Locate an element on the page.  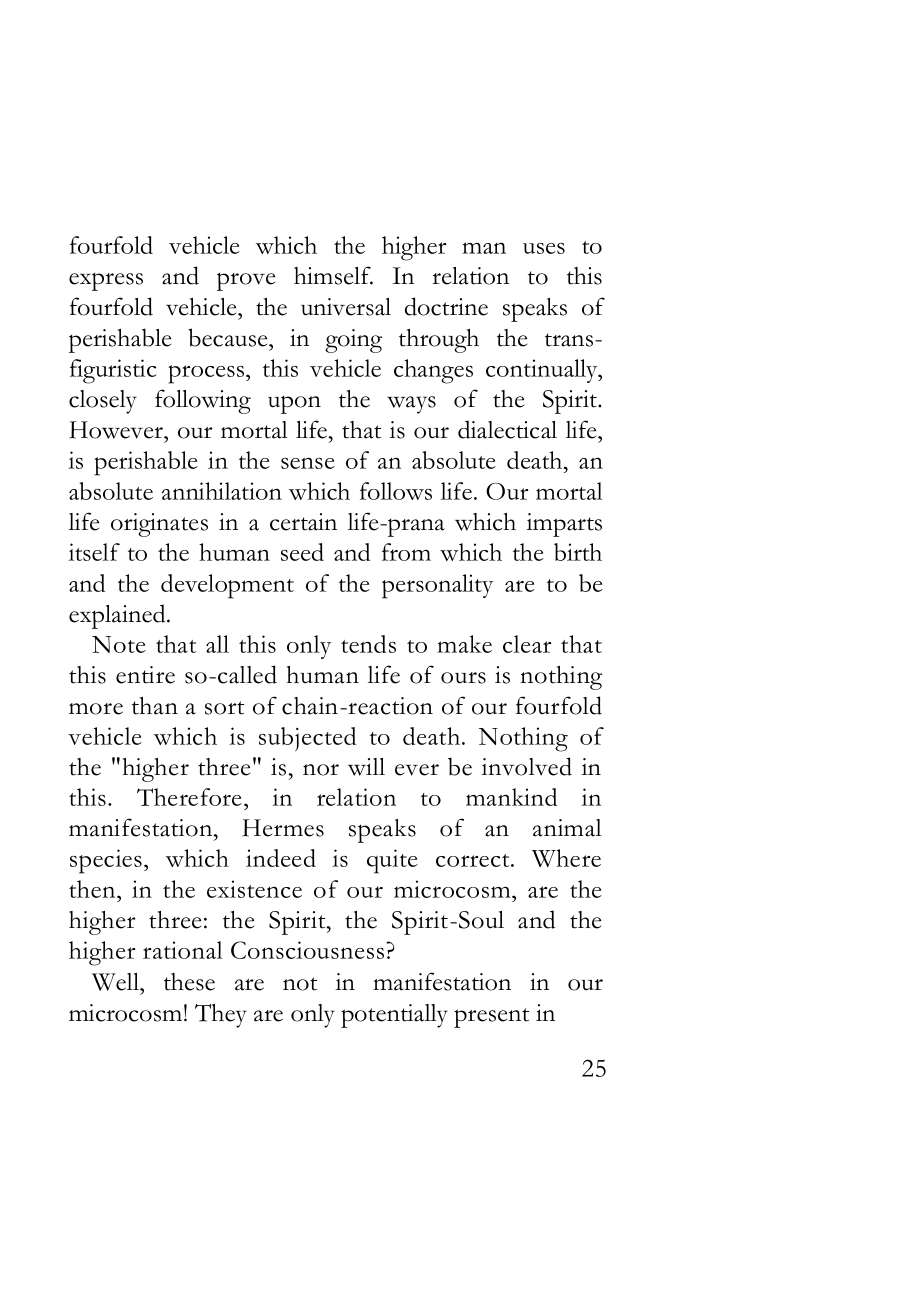
himself is located at coordinates (333, 275).
